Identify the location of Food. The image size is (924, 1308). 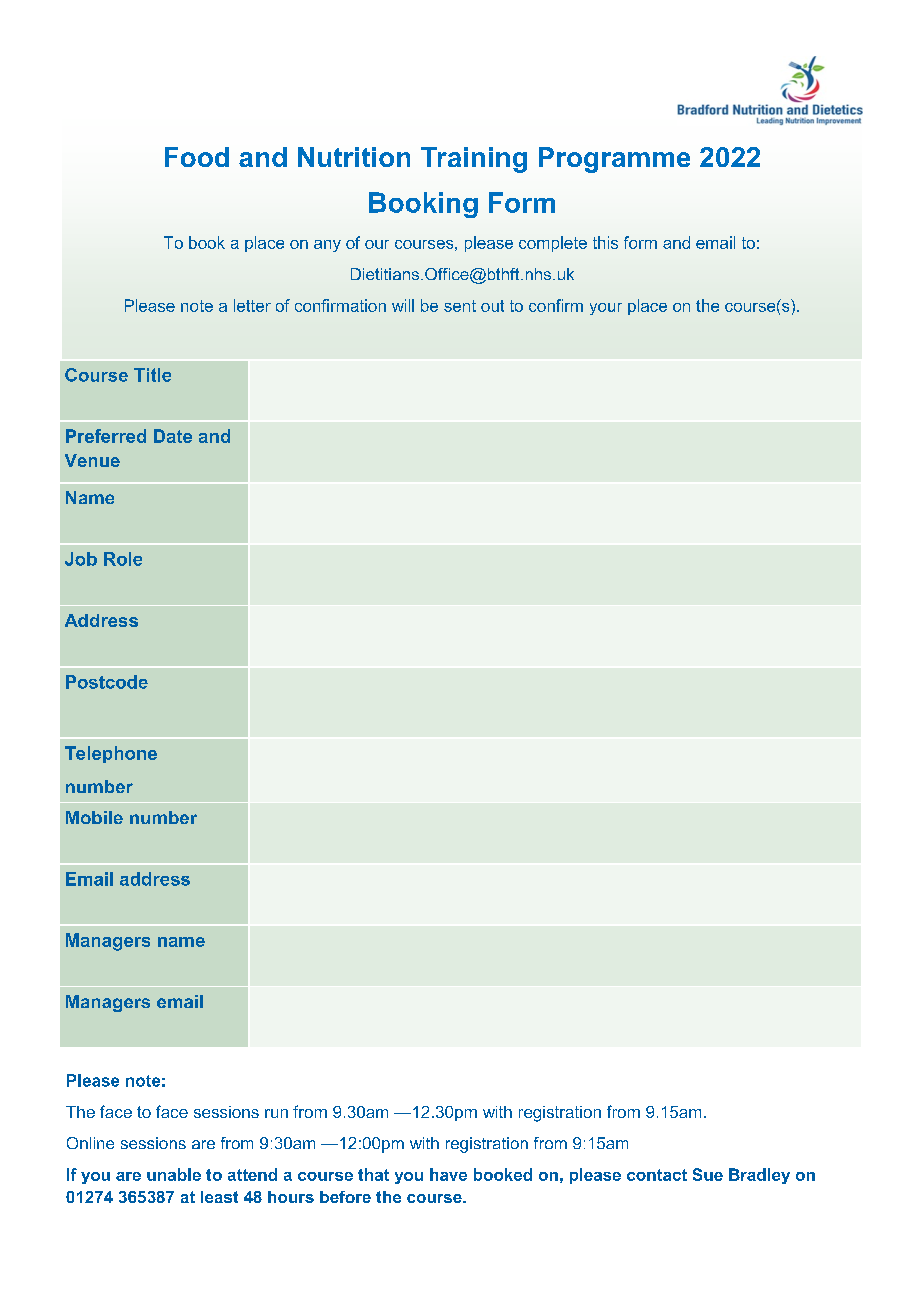
(197, 157).
